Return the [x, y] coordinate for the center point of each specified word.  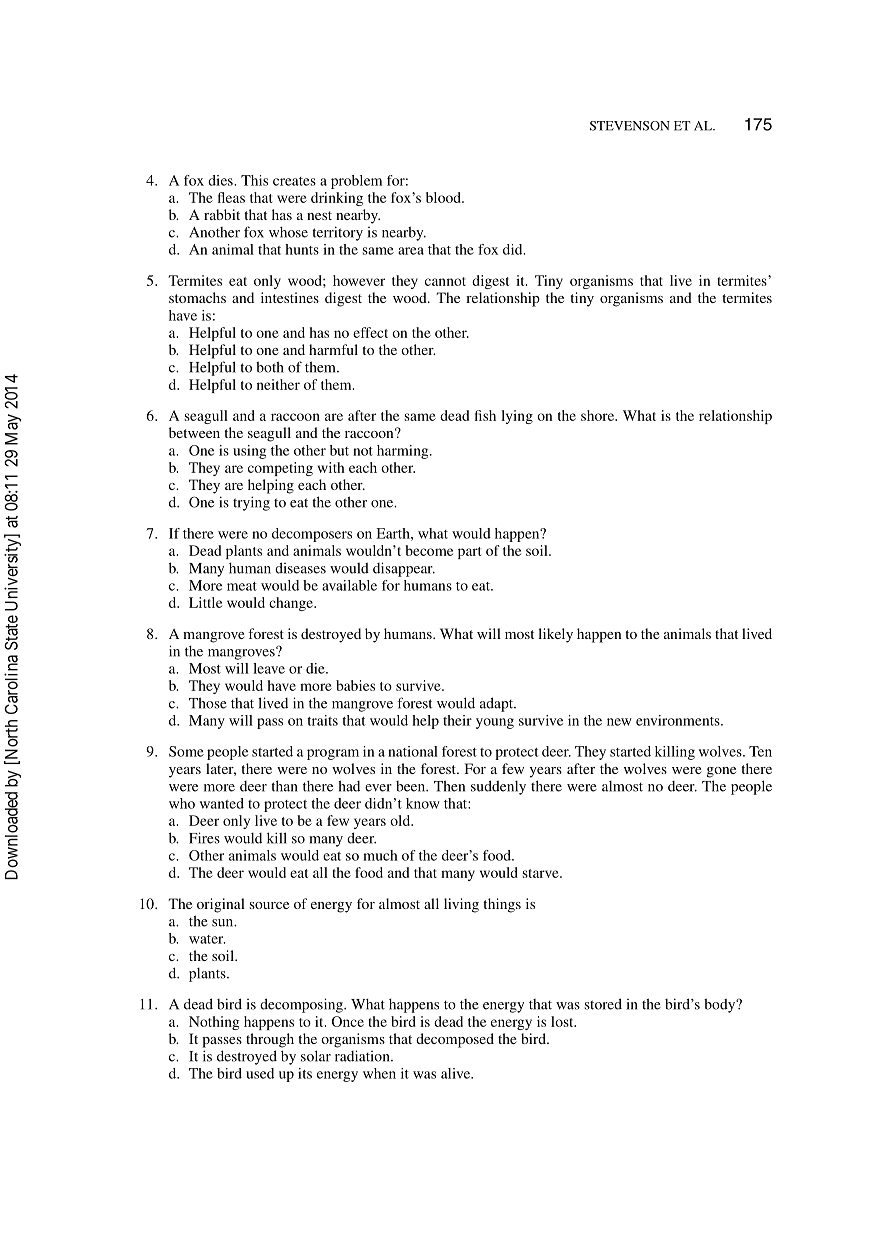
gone [721, 772]
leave [269, 668]
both [270, 367]
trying [251, 503]
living [461, 905]
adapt [498, 704]
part [469, 553]
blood [444, 197]
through [270, 1040]
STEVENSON [630, 126]
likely [555, 635]
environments [679, 720]
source [269, 905]
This [254, 180]
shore [599, 415]
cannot [445, 281]
